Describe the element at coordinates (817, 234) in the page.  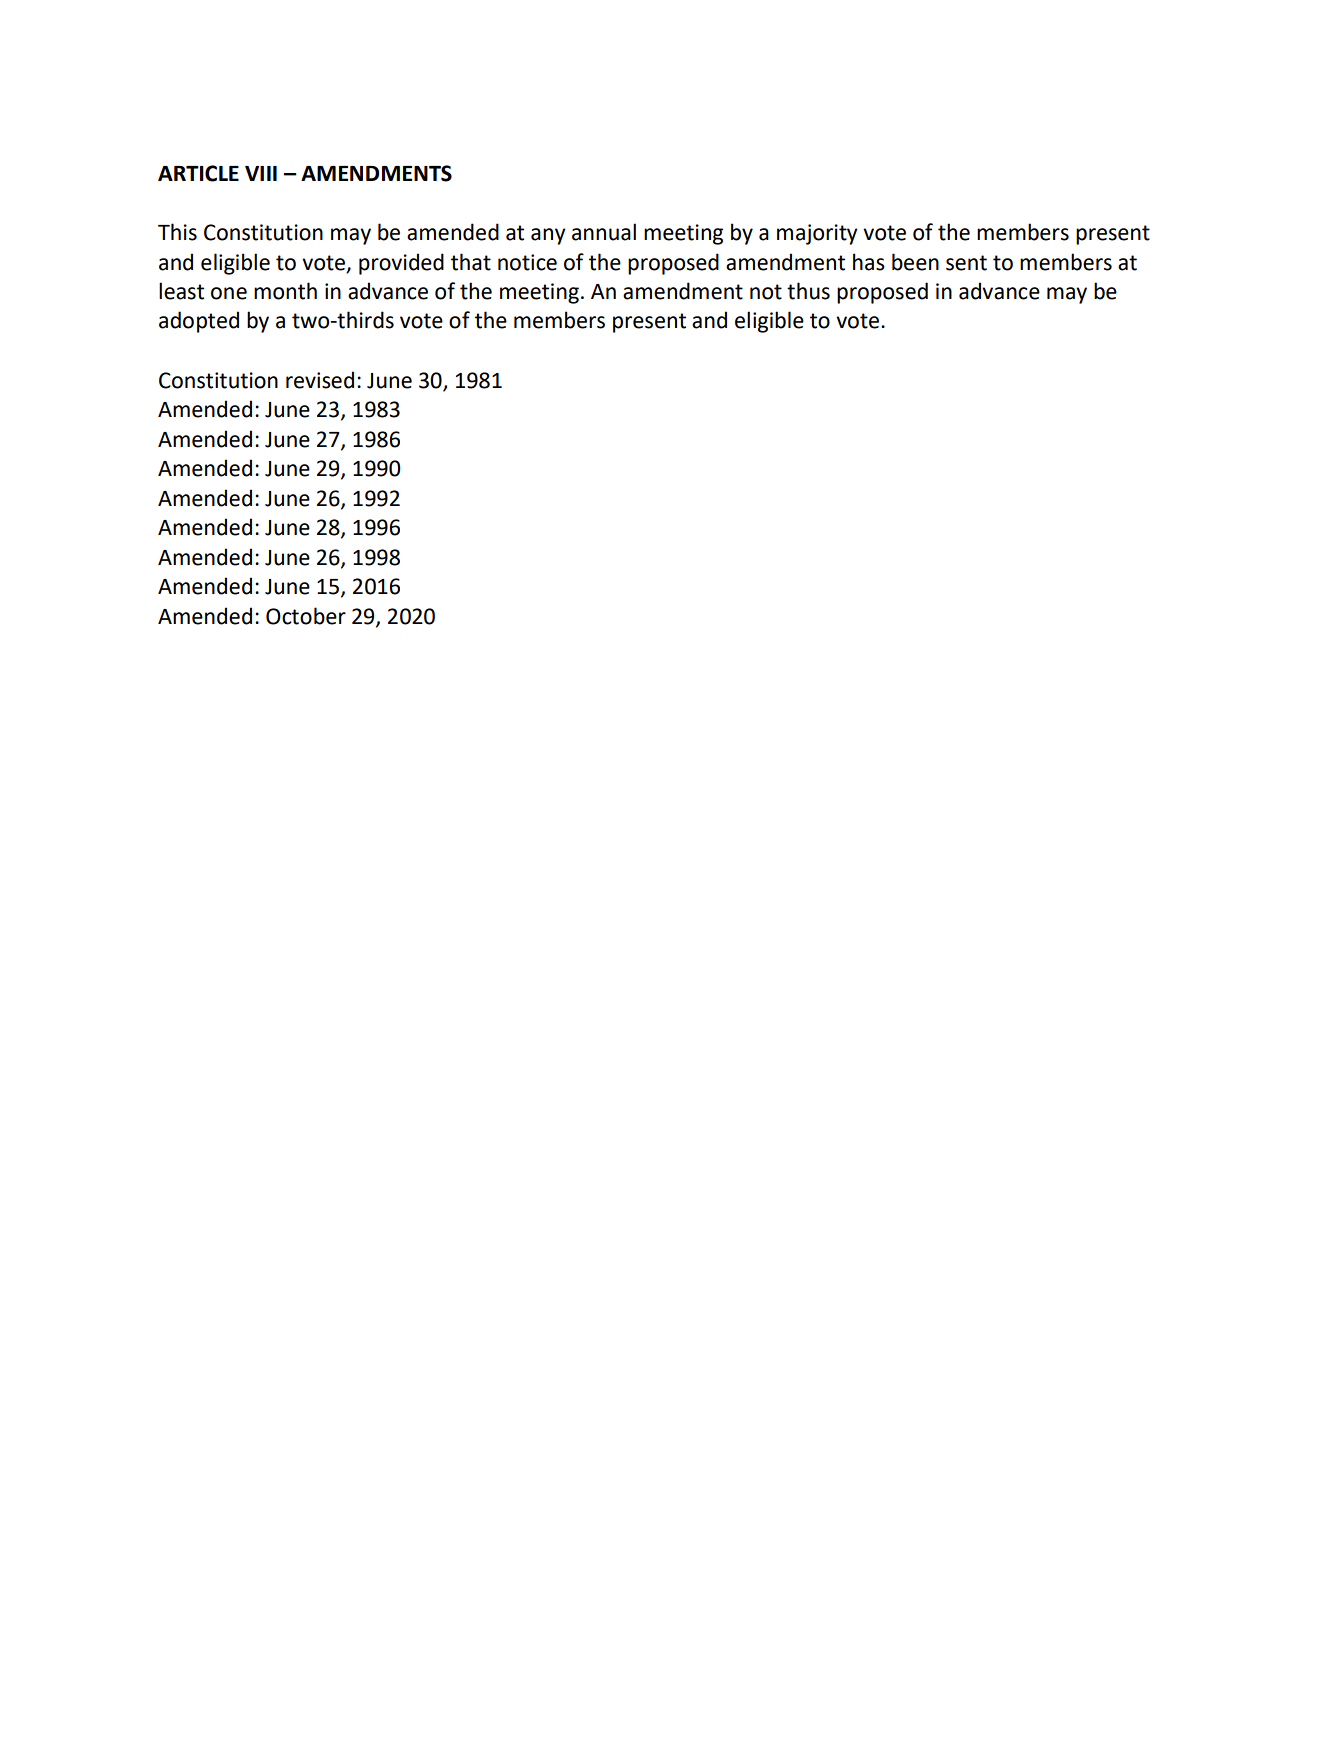
I see `majority` at that location.
